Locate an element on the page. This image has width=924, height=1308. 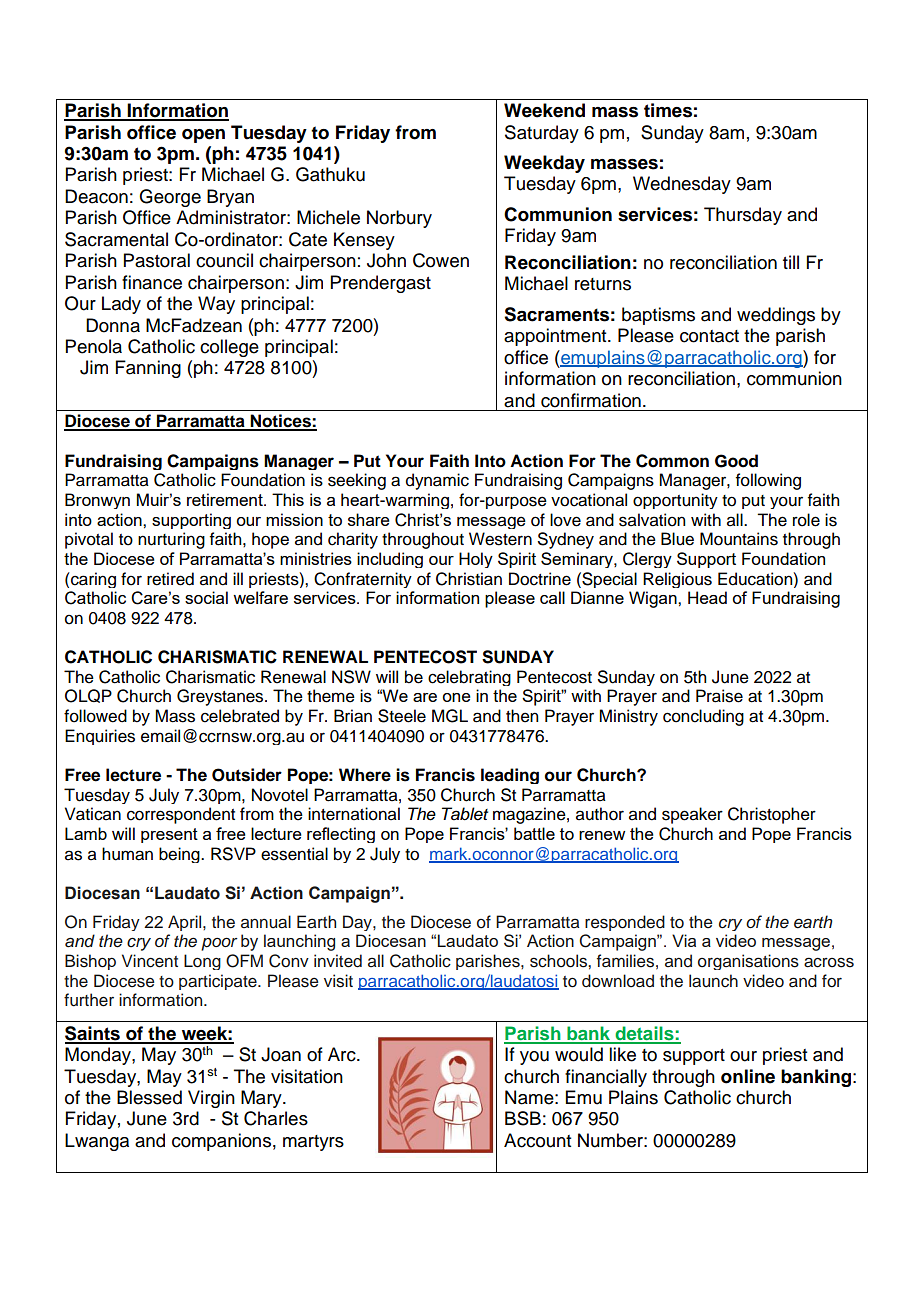
Blessed is located at coordinates (149, 1097).
